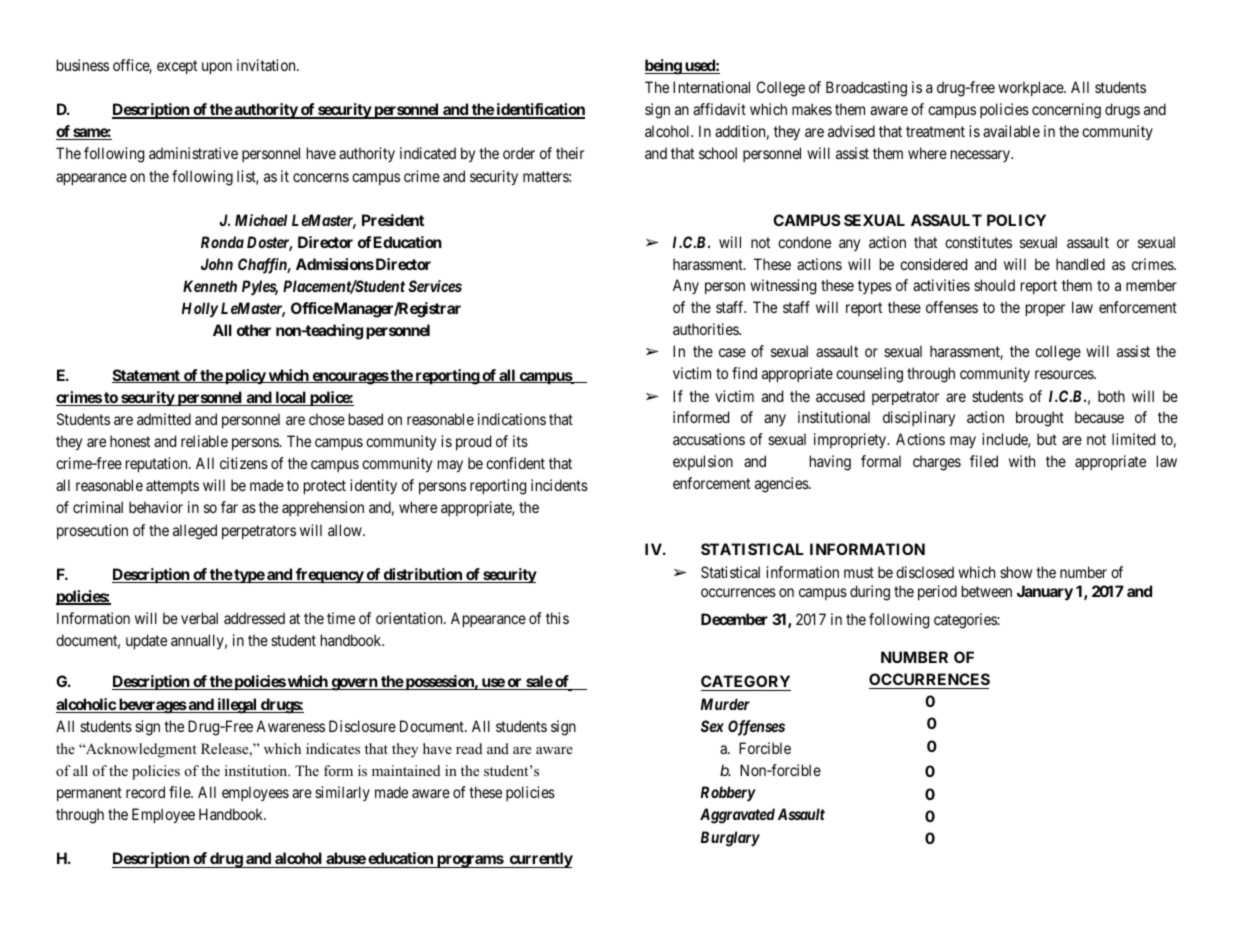 The image size is (1233, 952). What do you see at coordinates (1031, 88) in the screenshot?
I see `workplace` at bounding box center [1031, 88].
